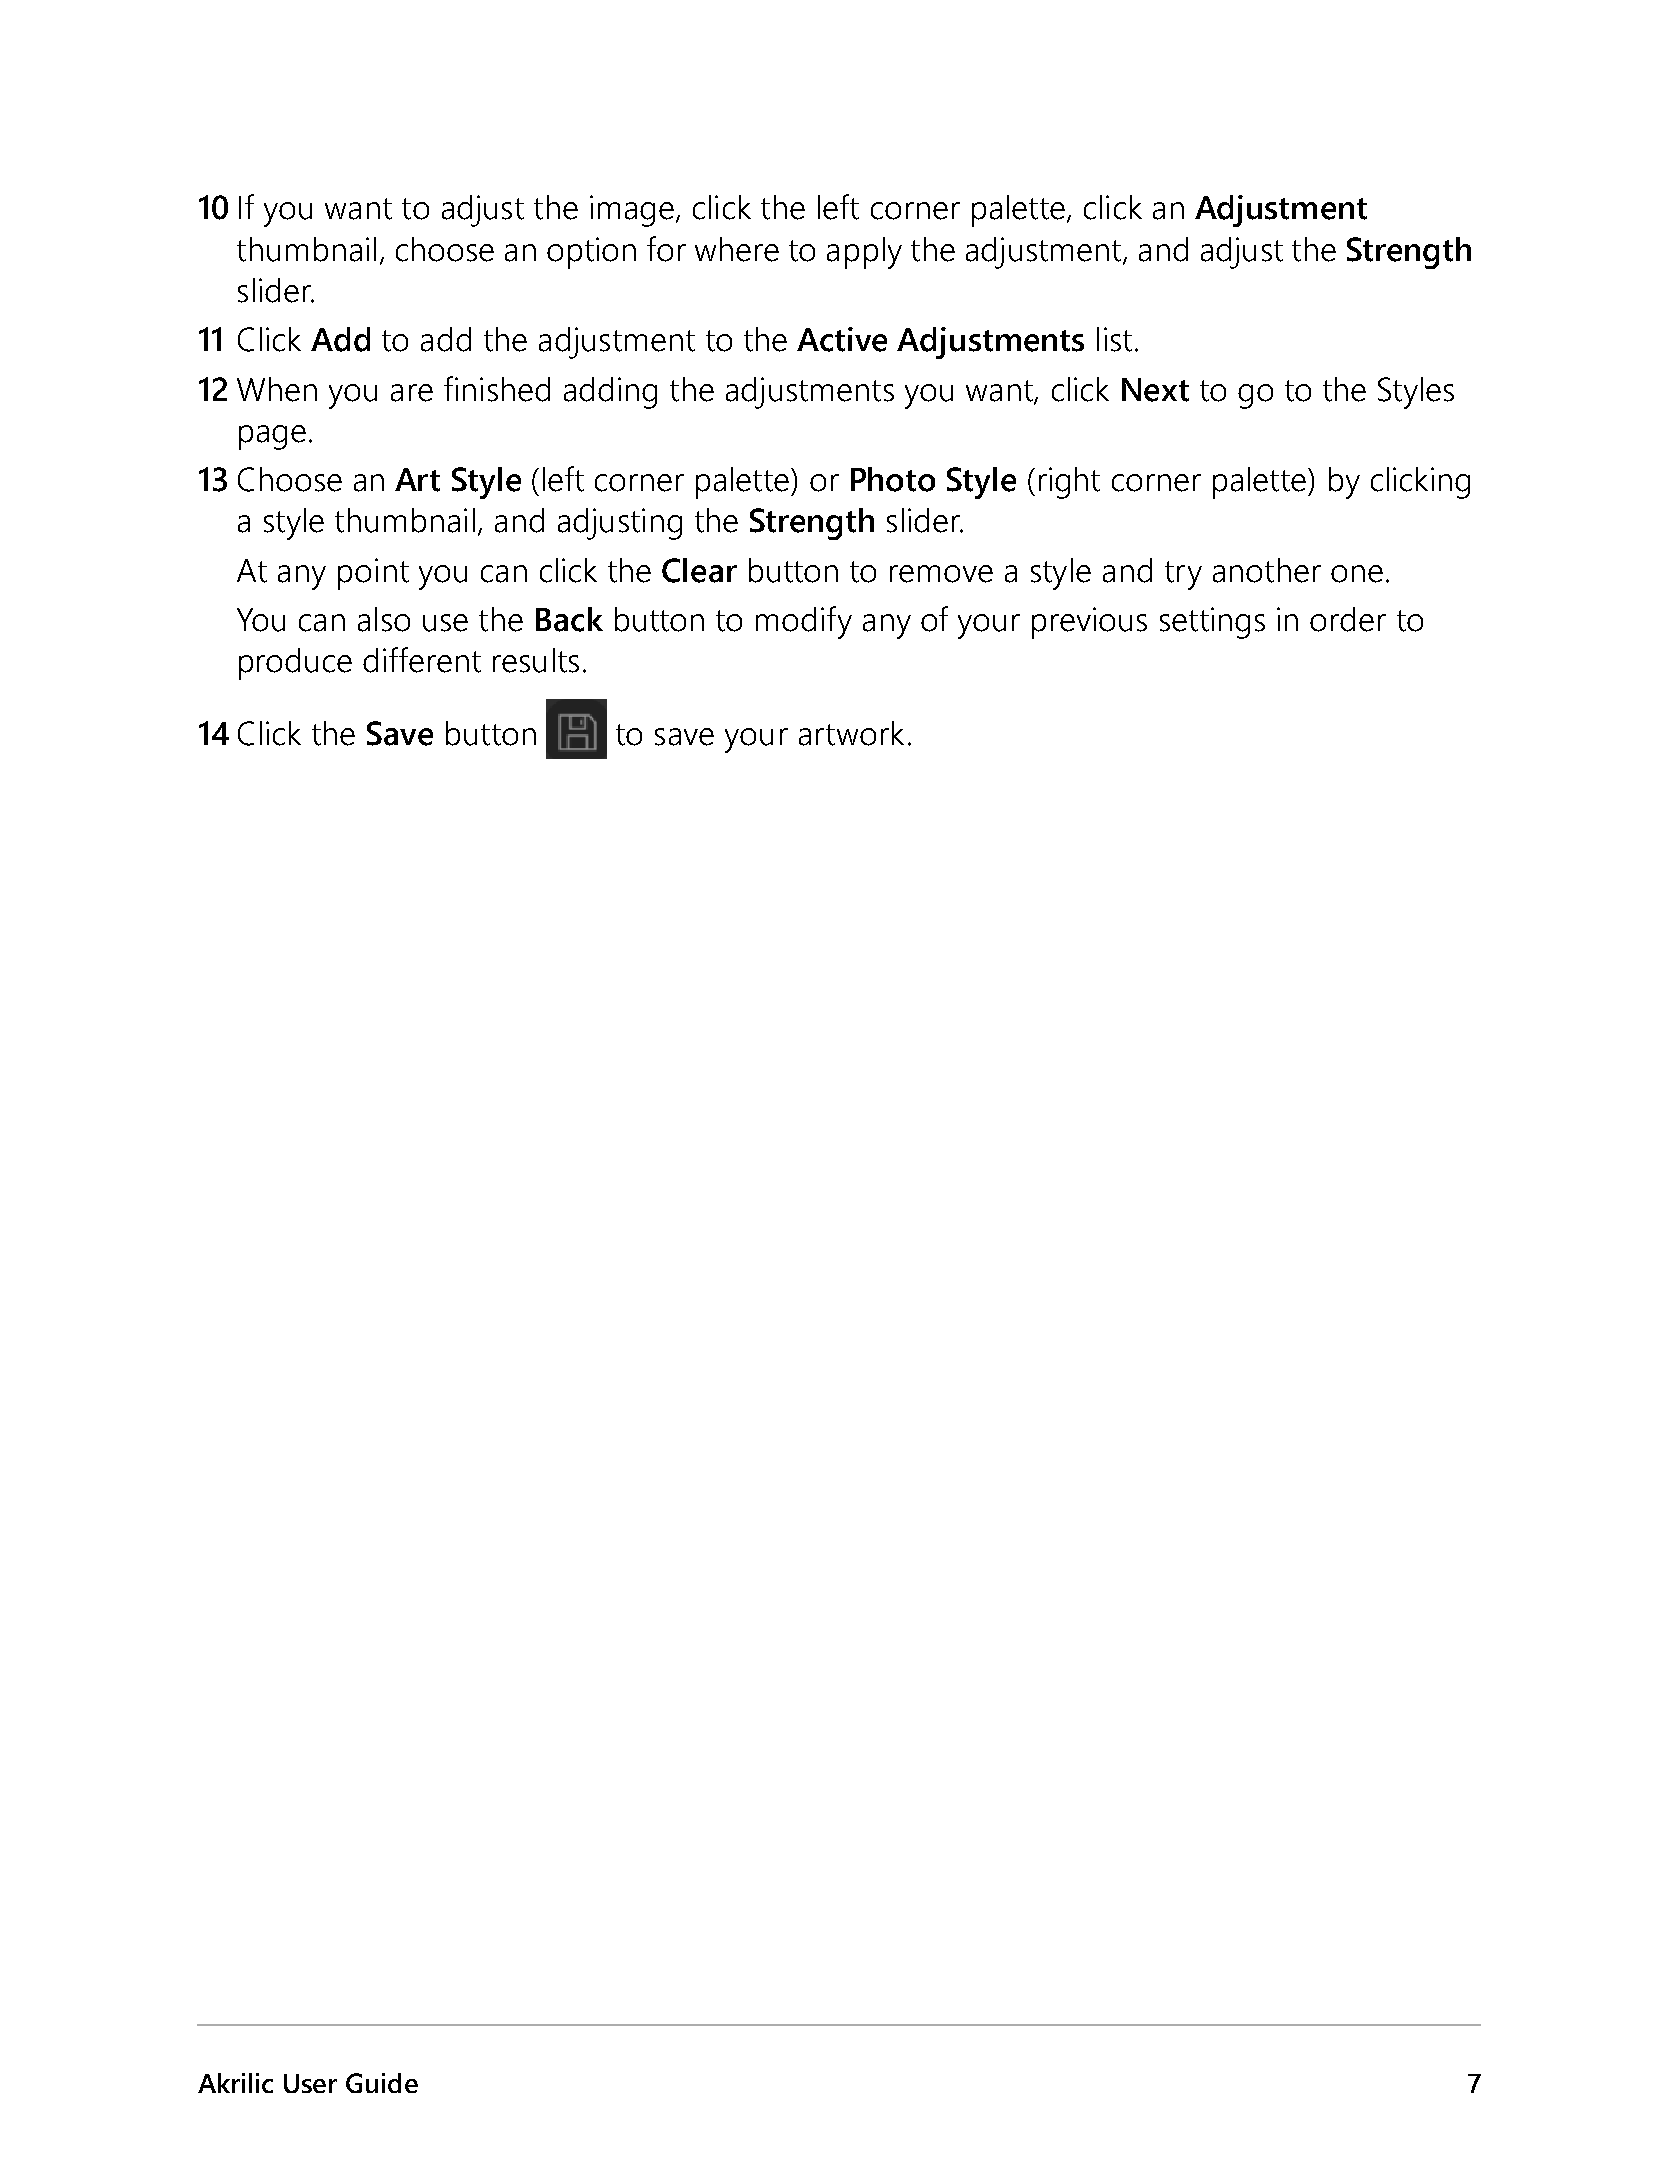 The width and height of the page is (1679, 2173). What do you see at coordinates (536, 660) in the page?
I see `results` at bounding box center [536, 660].
